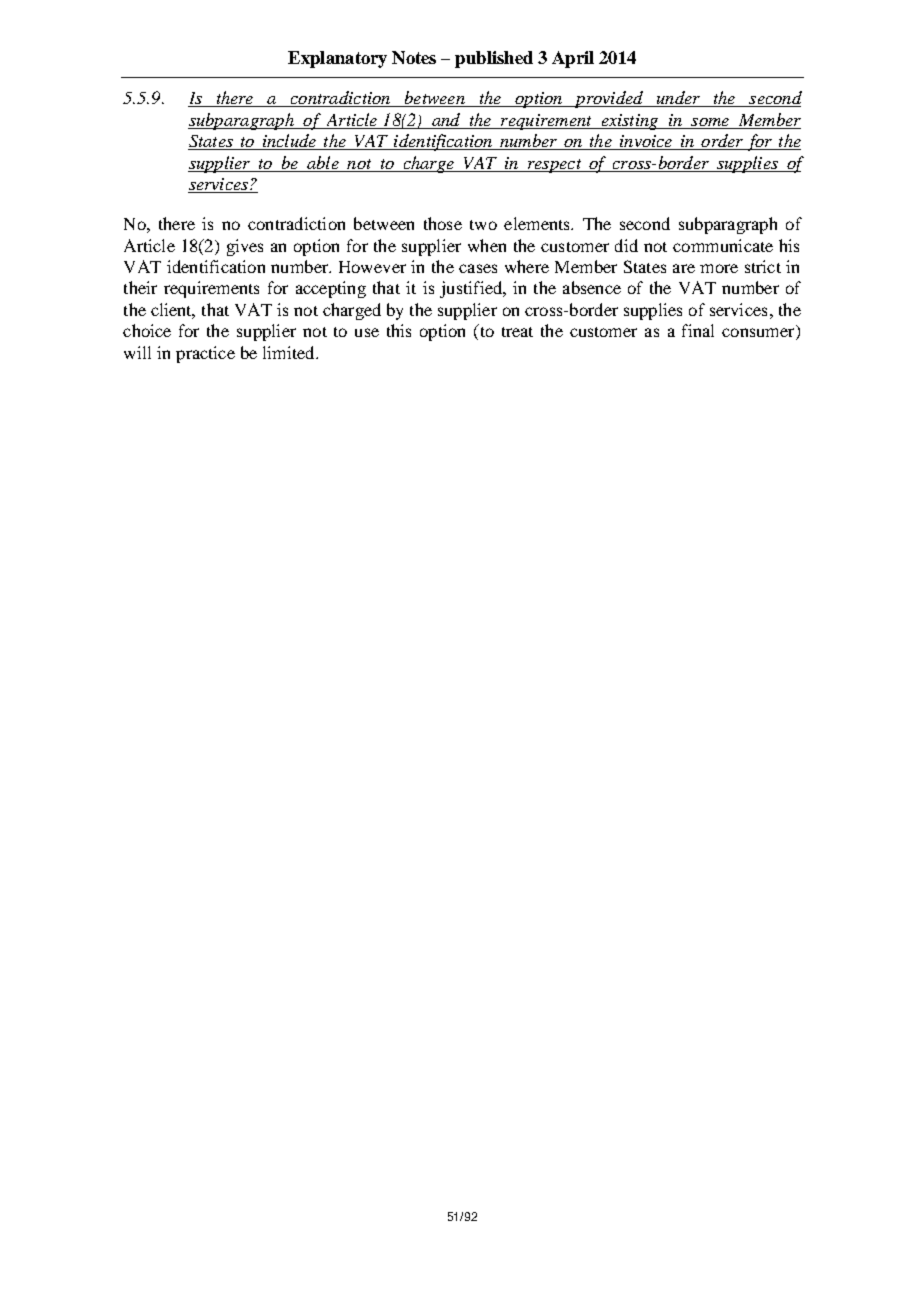 The image size is (924, 1308). What do you see at coordinates (245, 247) in the screenshot?
I see `gives` at bounding box center [245, 247].
